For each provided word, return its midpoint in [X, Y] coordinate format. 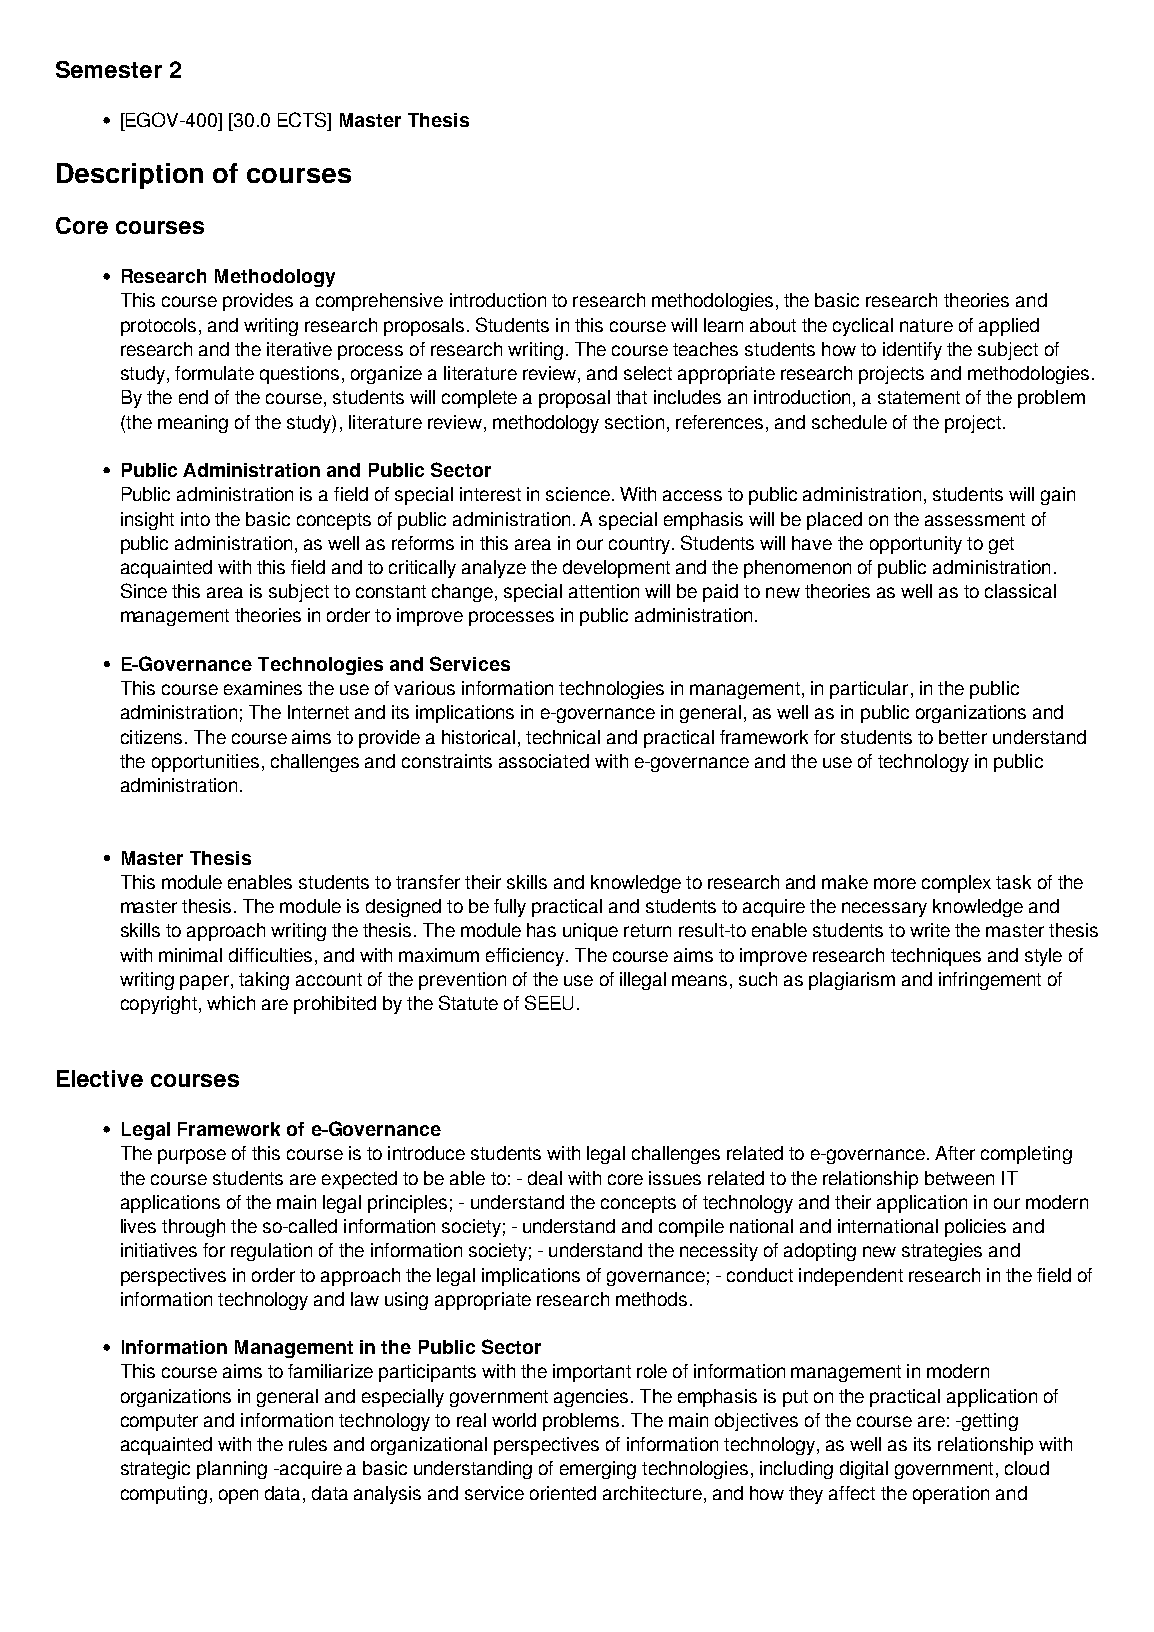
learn [723, 325]
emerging [598, 1470]
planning [232, 1470]
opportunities [205, 763]
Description [130, 176]
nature [926, 325]
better [963, 737]
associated [544, 761]
